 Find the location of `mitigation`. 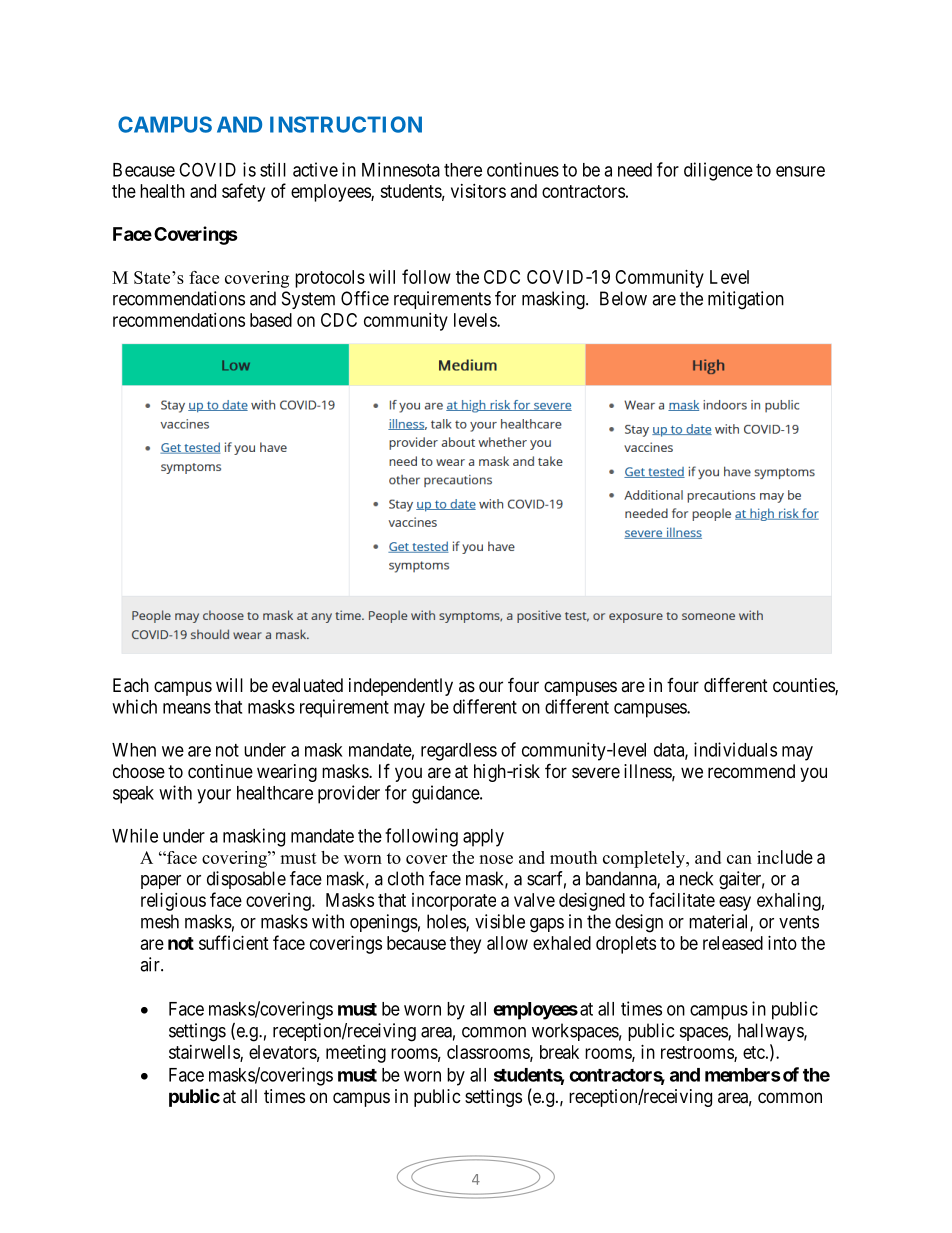

mitigation is located at coordinates (746, 300).
